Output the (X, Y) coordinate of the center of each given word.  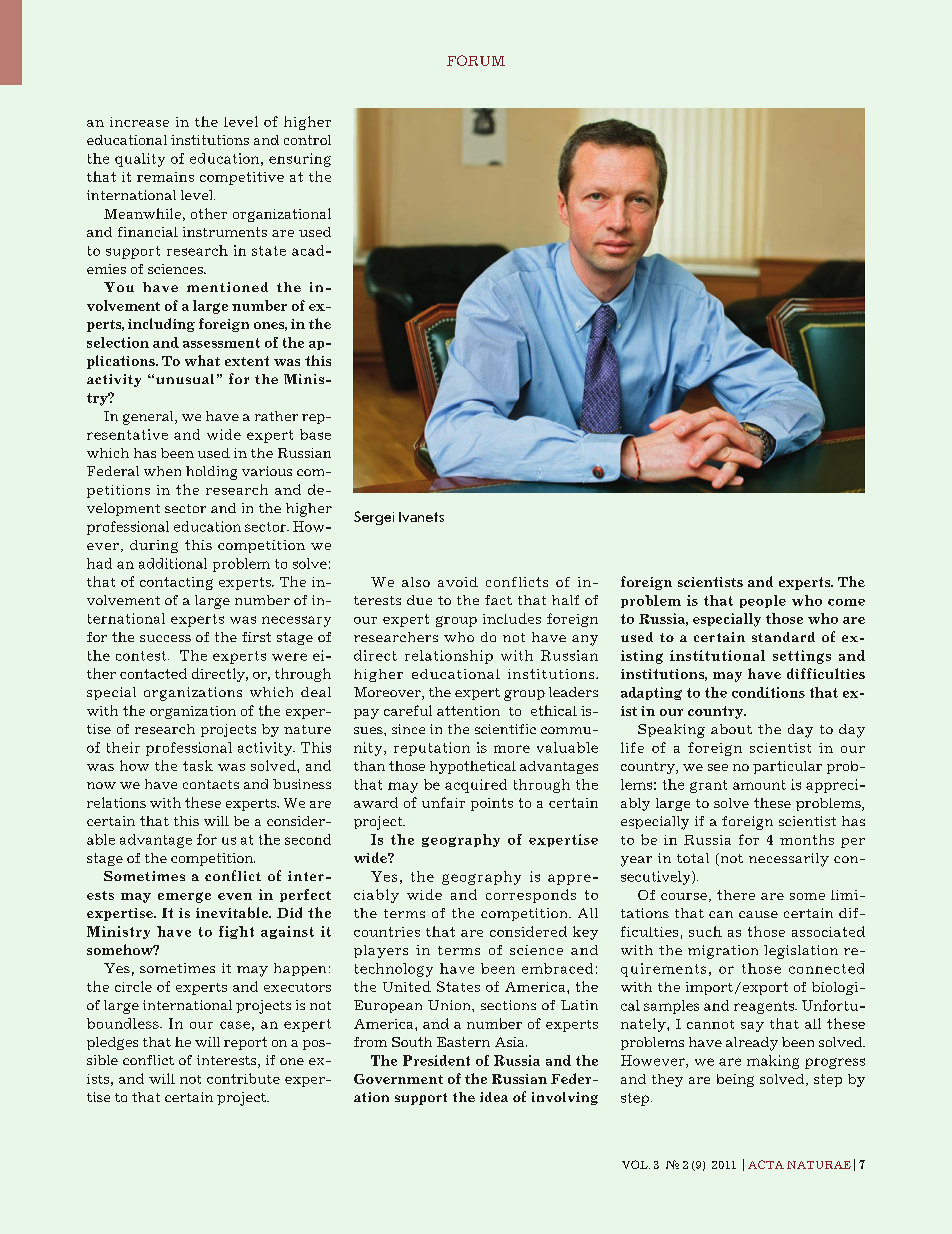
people (763, 601)
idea (494, 1097)
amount (759, 785)
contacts (211, 784)
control (307, 140)
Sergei (374, 518)
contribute (243, 1078)
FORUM (476, 60)
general (149, 418)
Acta (766, 1164)
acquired (476, 786)
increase (139, 122)
